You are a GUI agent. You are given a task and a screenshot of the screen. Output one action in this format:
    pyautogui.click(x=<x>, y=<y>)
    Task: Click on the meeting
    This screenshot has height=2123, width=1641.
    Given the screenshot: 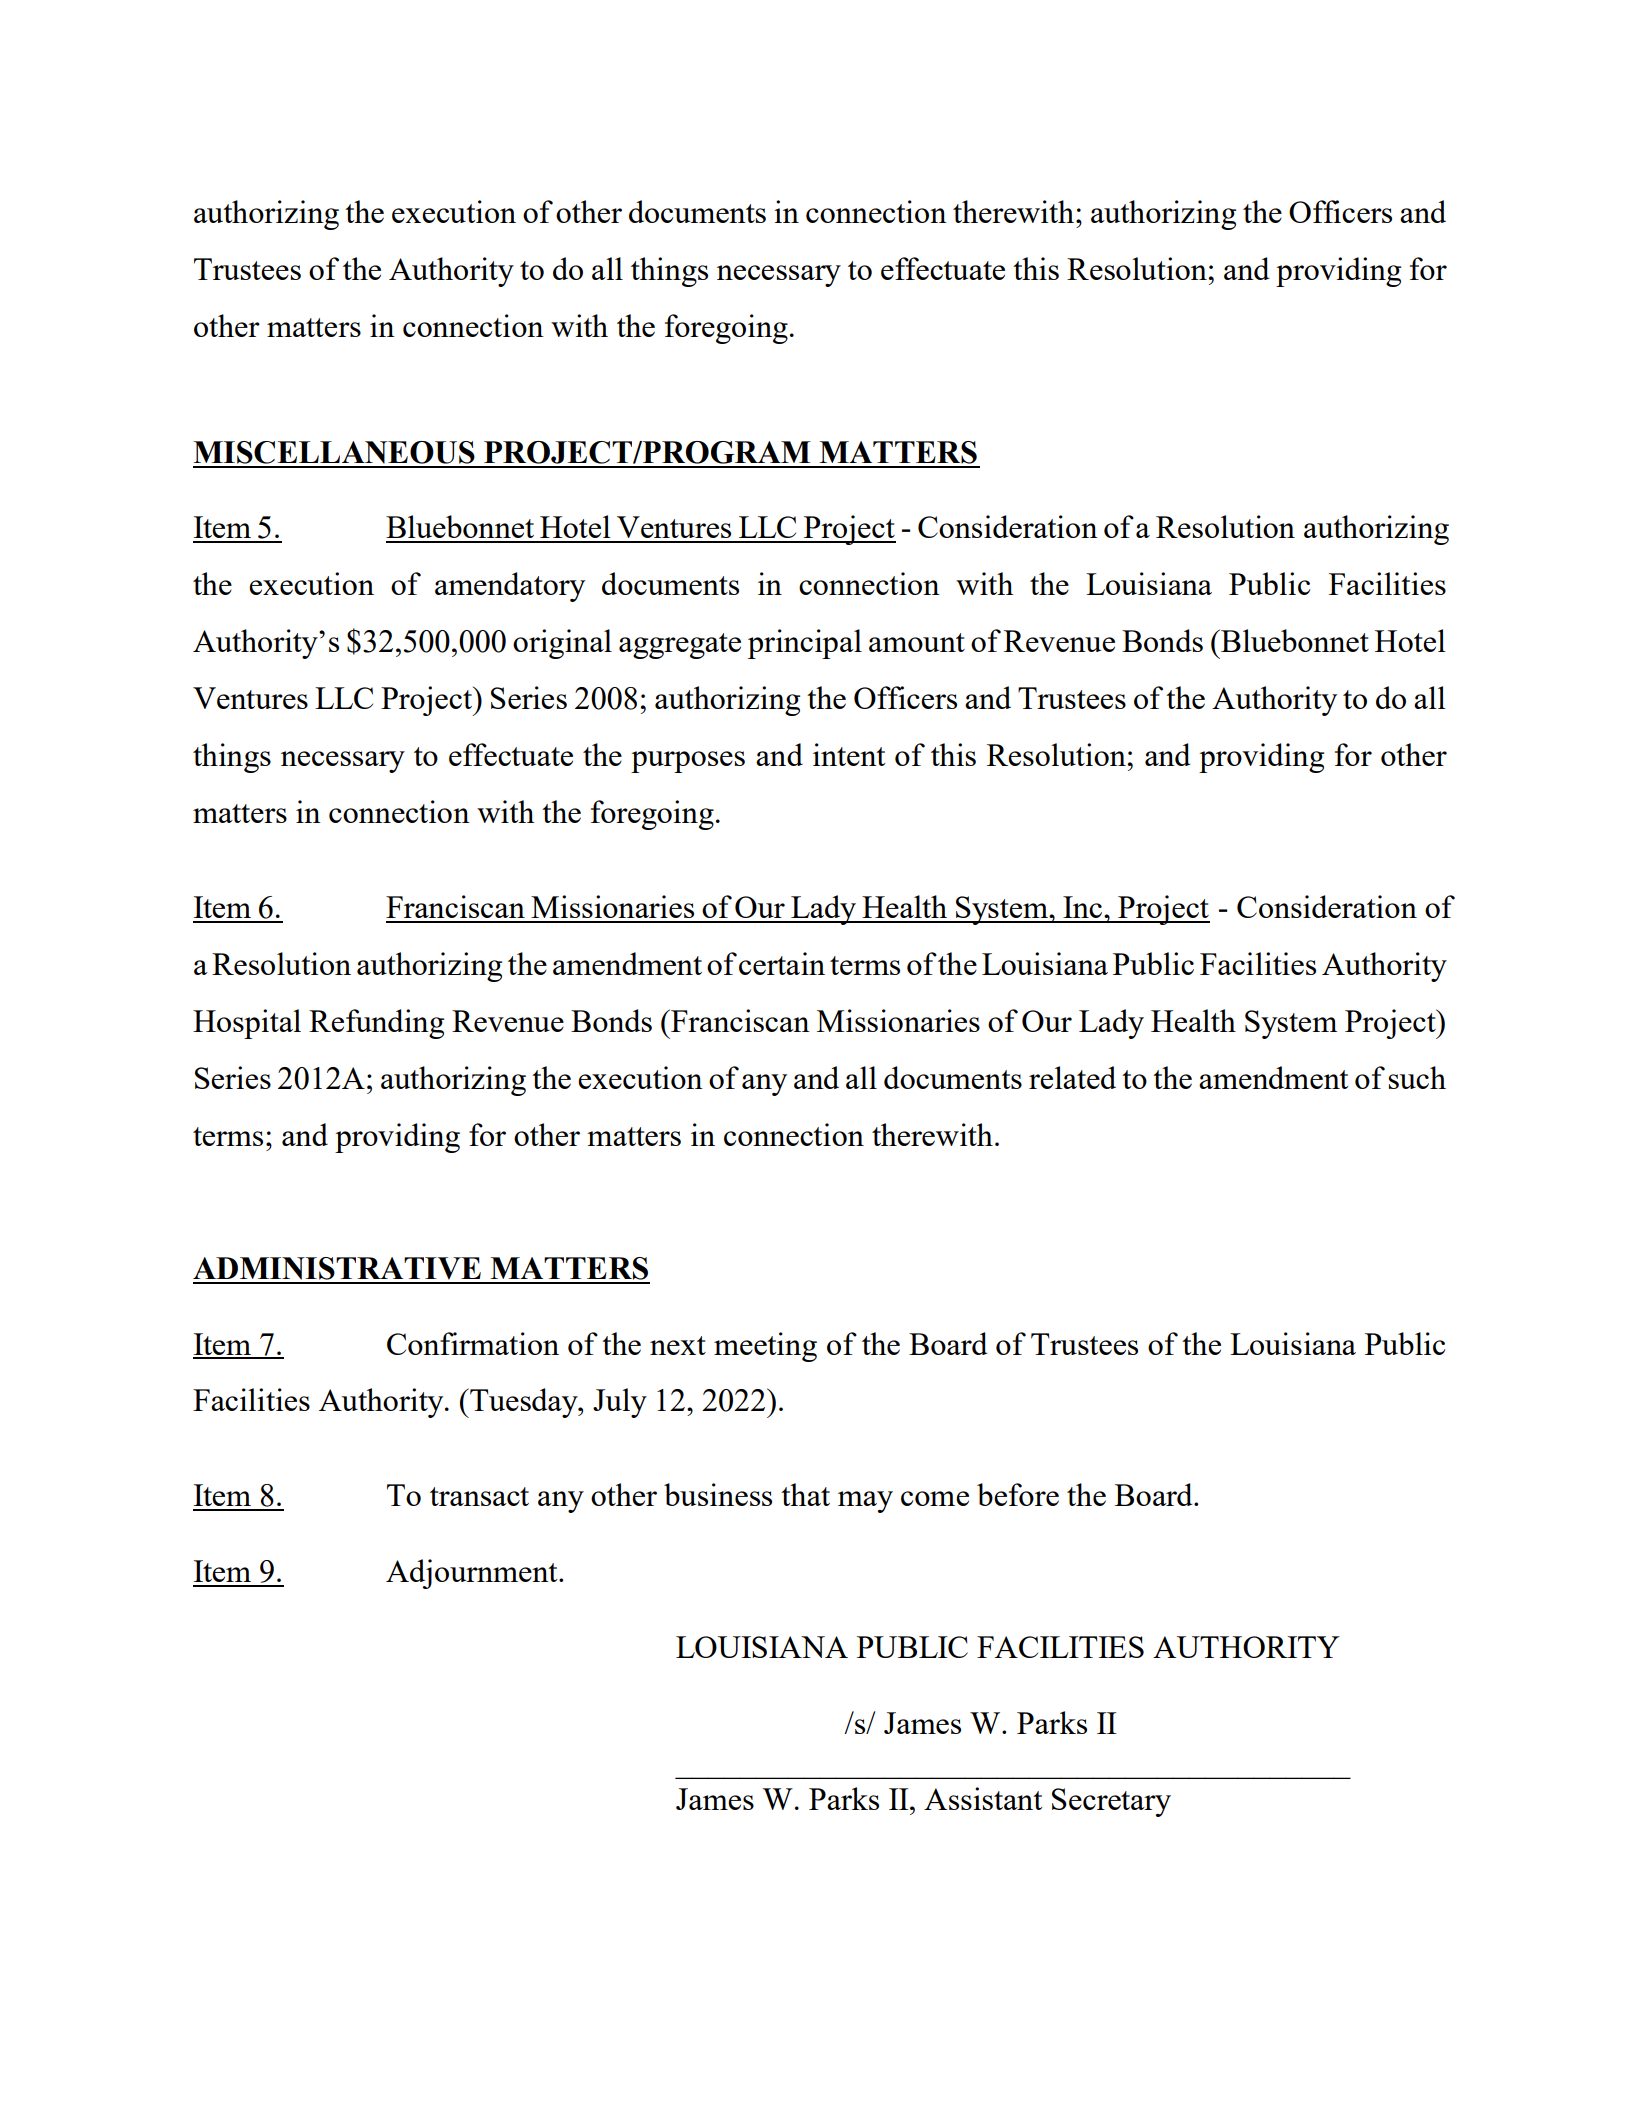 What is the action you would take?
    pyautogui.click(x=765, y=1347)
